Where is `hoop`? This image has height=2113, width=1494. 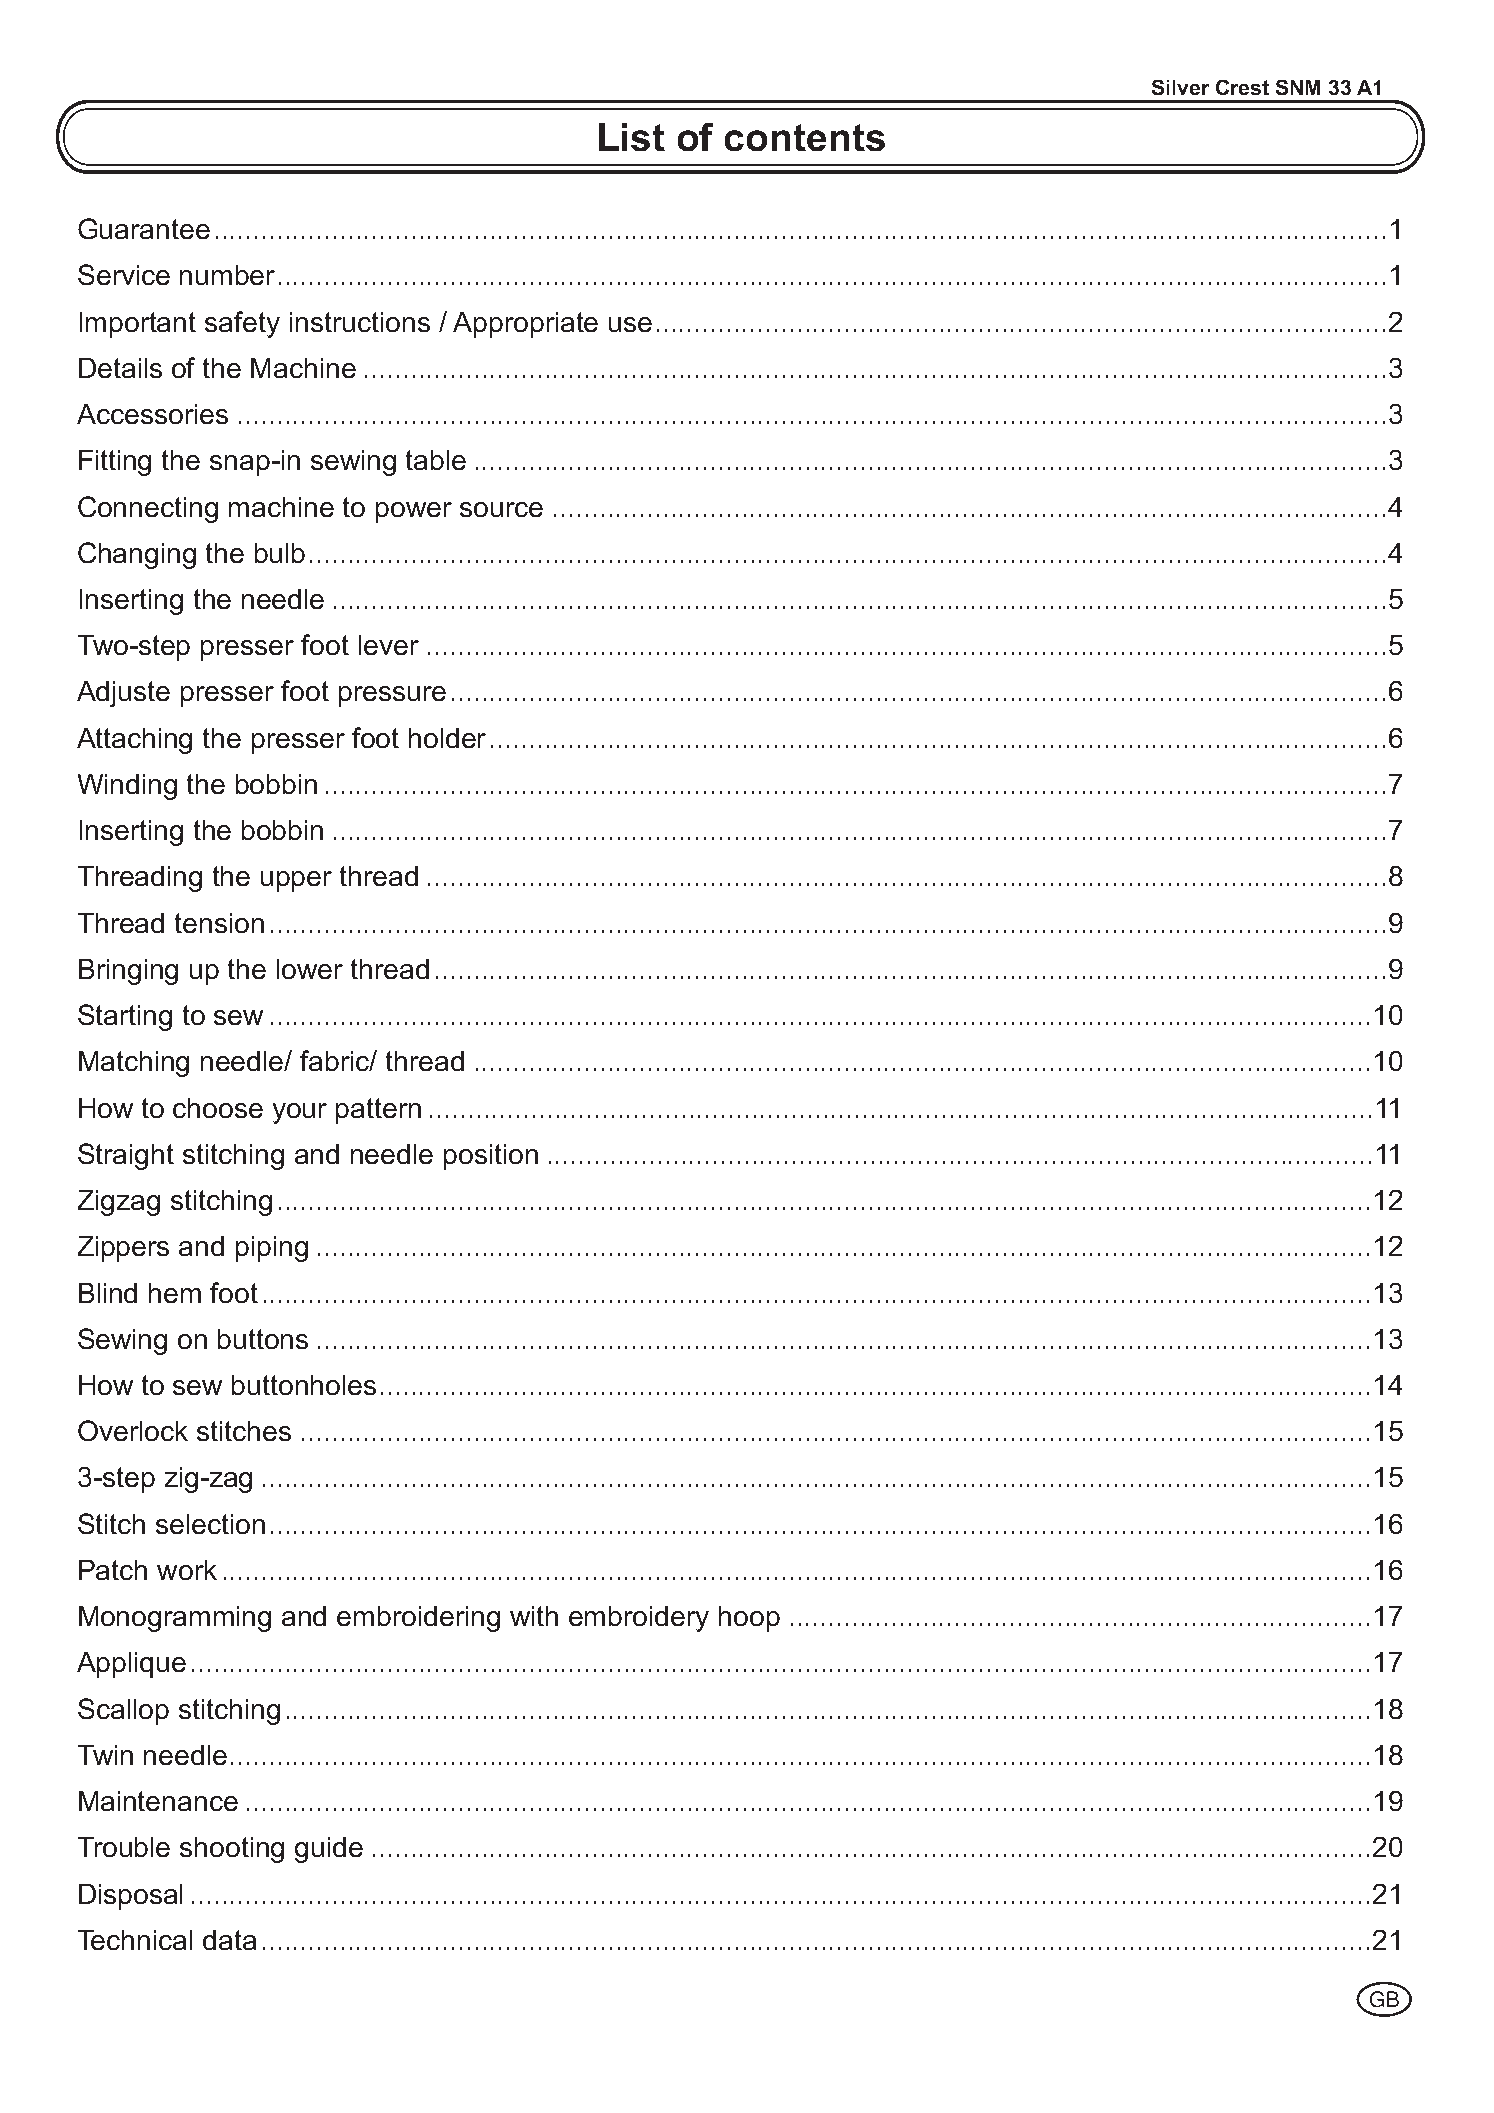 hoop is located at coordinates (749, 1619).
